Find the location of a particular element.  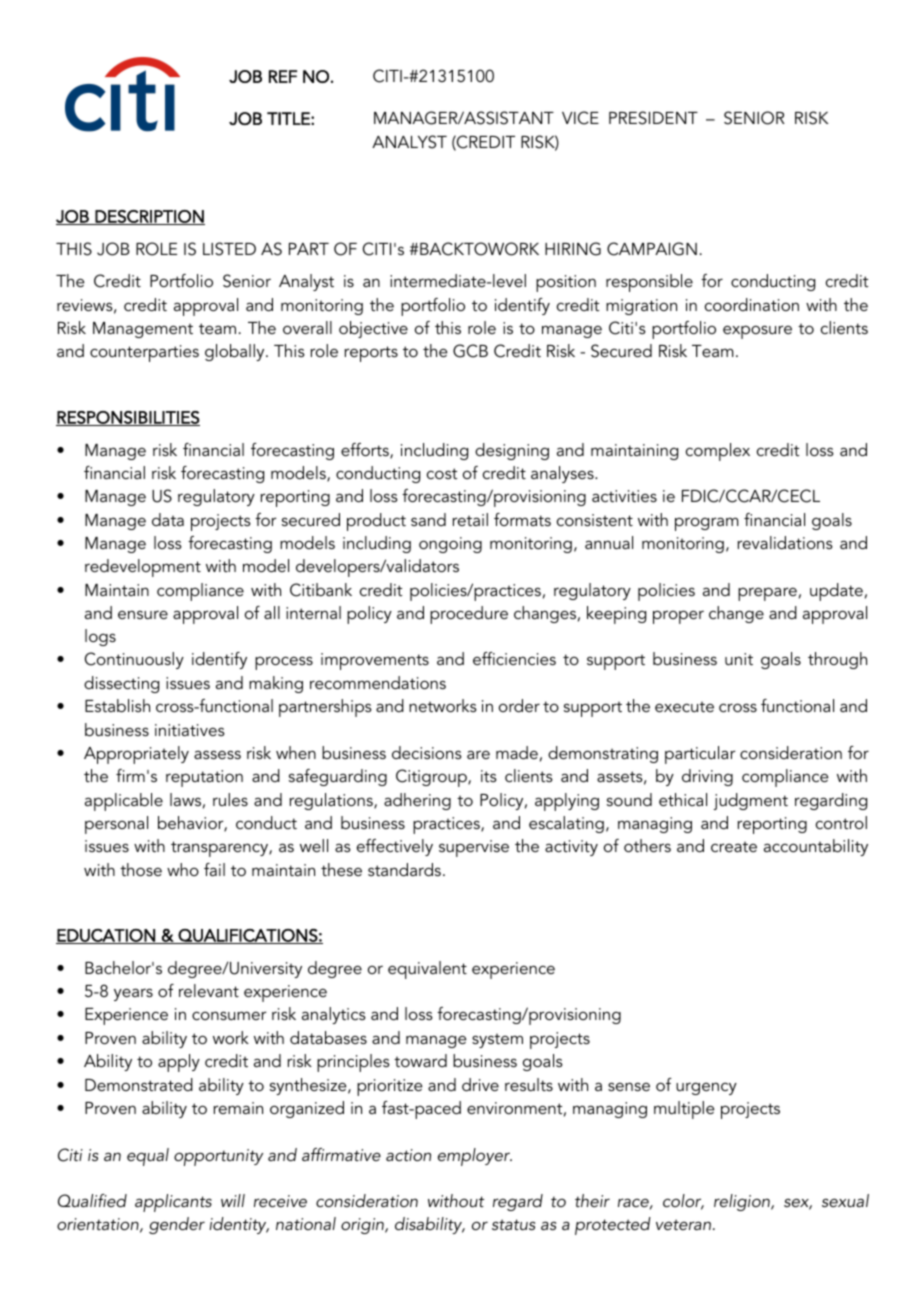

GCB is located at coordinates (470, 351).
